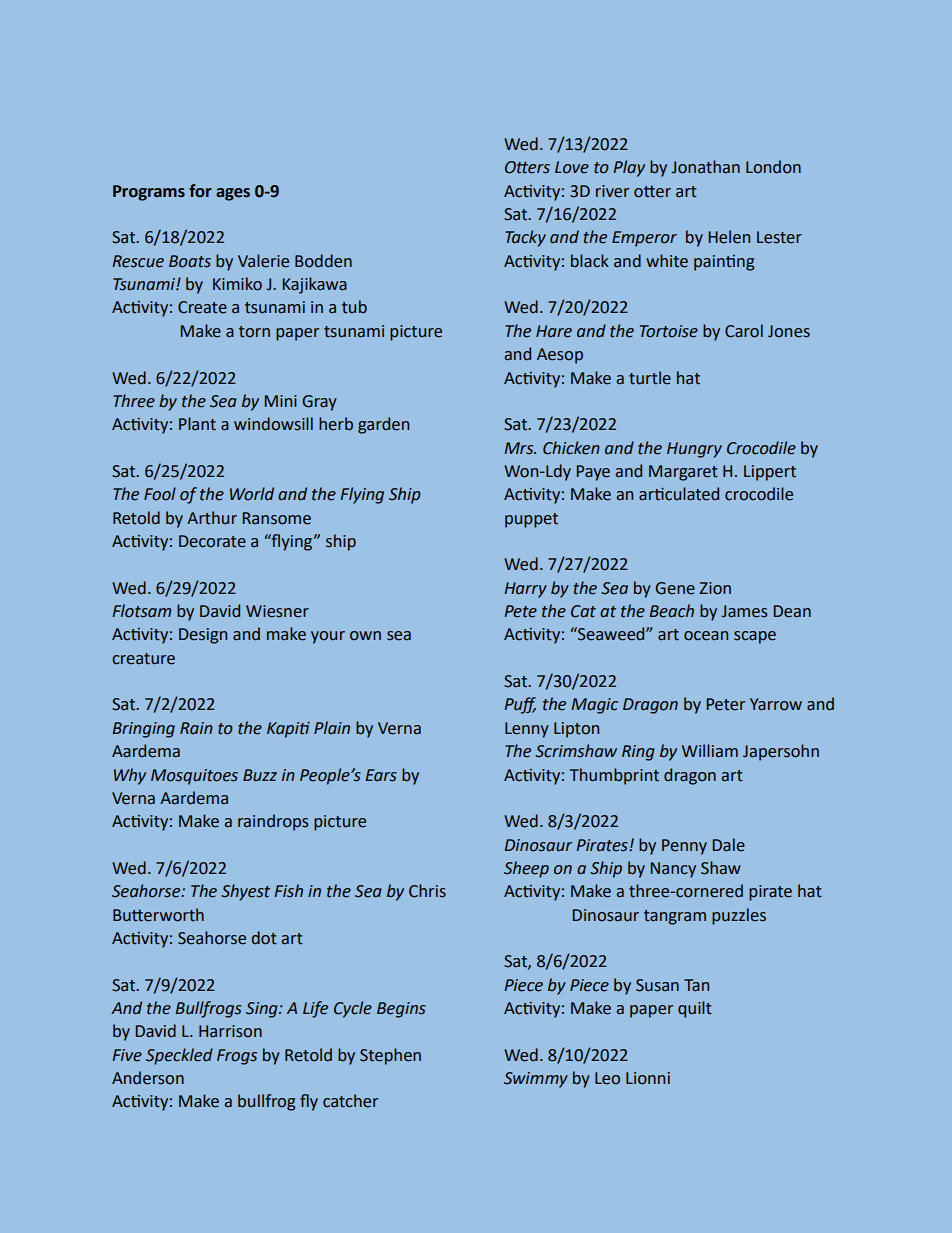  Describe the element at coordinates (203, 636) in the screenshot. I see `Design` at that location.
